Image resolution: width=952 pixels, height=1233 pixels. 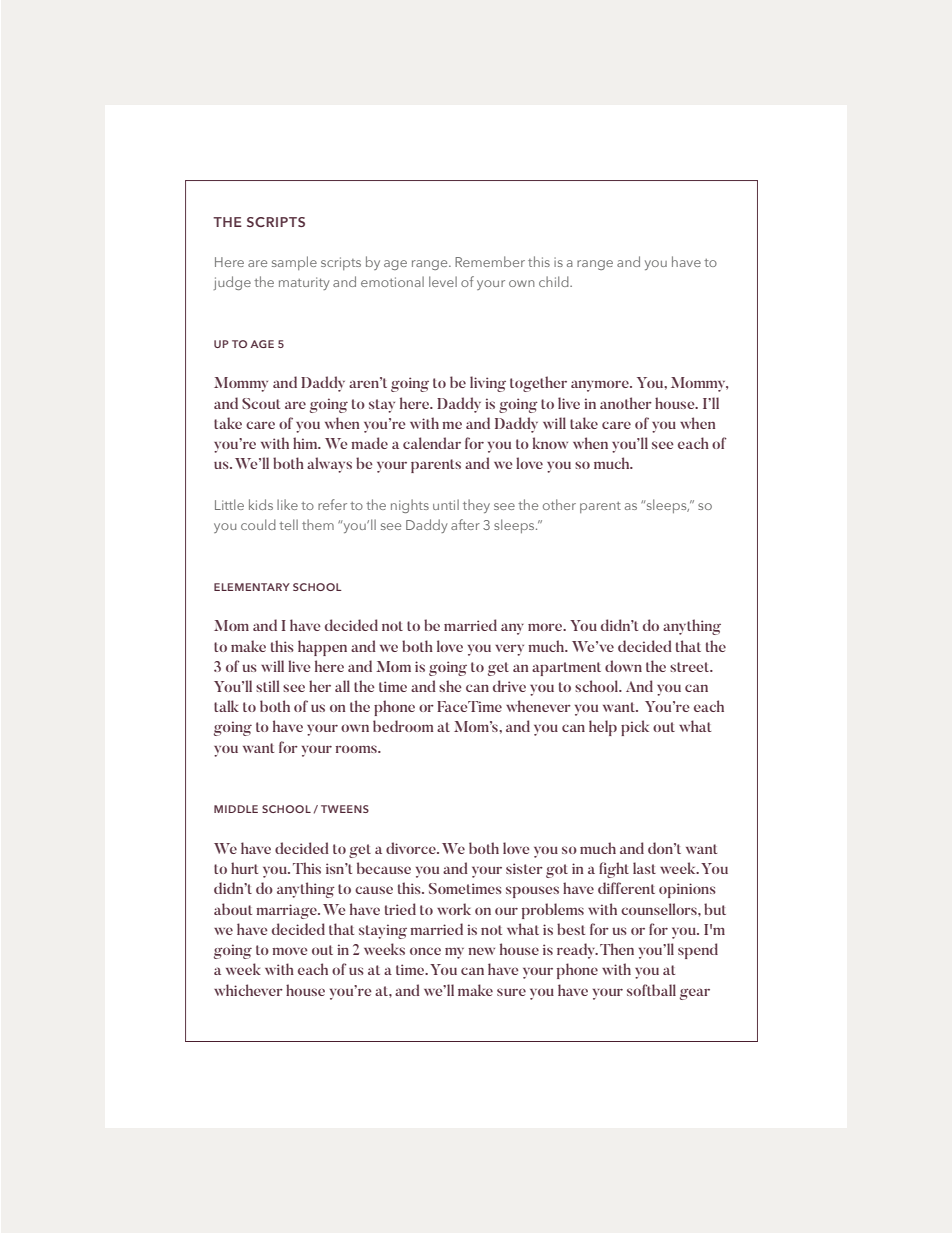 What do you see at coordinates (443, 281) in the screenshot?
I see `level` at bounding box center [443, 281].
